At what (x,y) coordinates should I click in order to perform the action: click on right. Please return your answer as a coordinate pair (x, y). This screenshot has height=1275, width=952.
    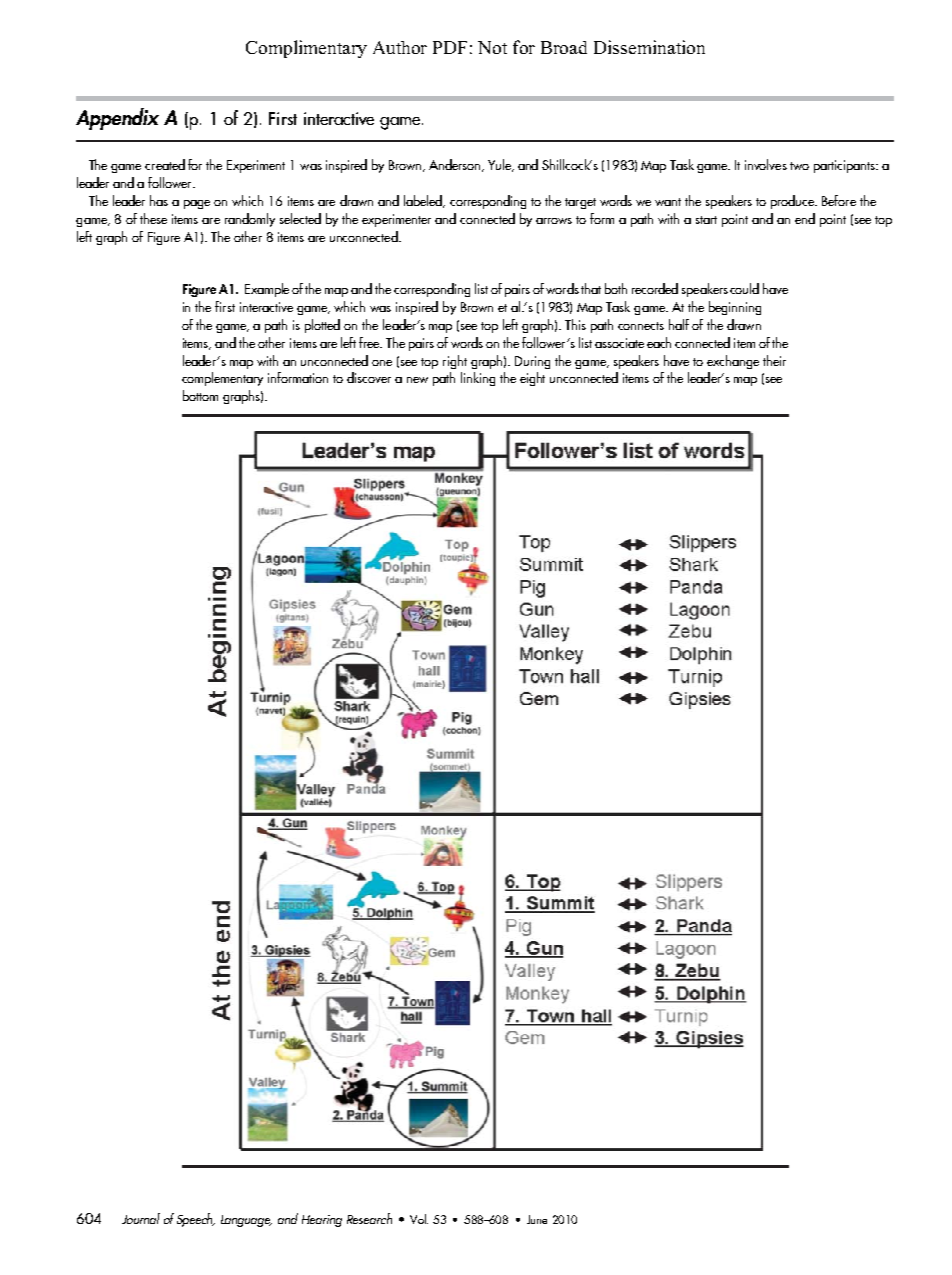
    Looking at the image, I should click on (455, 362).
